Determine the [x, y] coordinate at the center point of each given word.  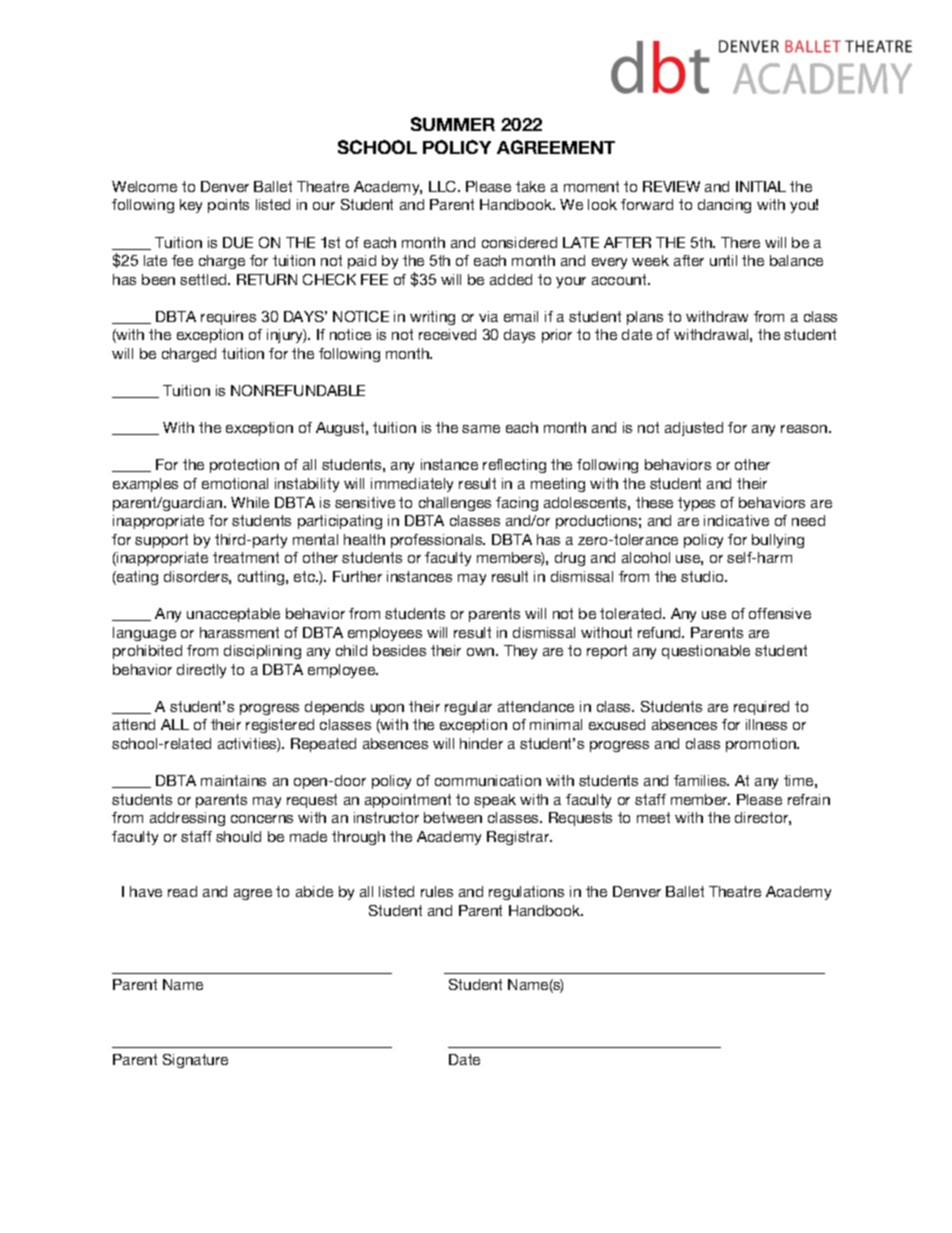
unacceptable [233, 615]
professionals [438, 541]
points [228, 206]
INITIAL [761, 186]
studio [703, 576]
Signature [195, 1061]
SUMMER [453, 124]
